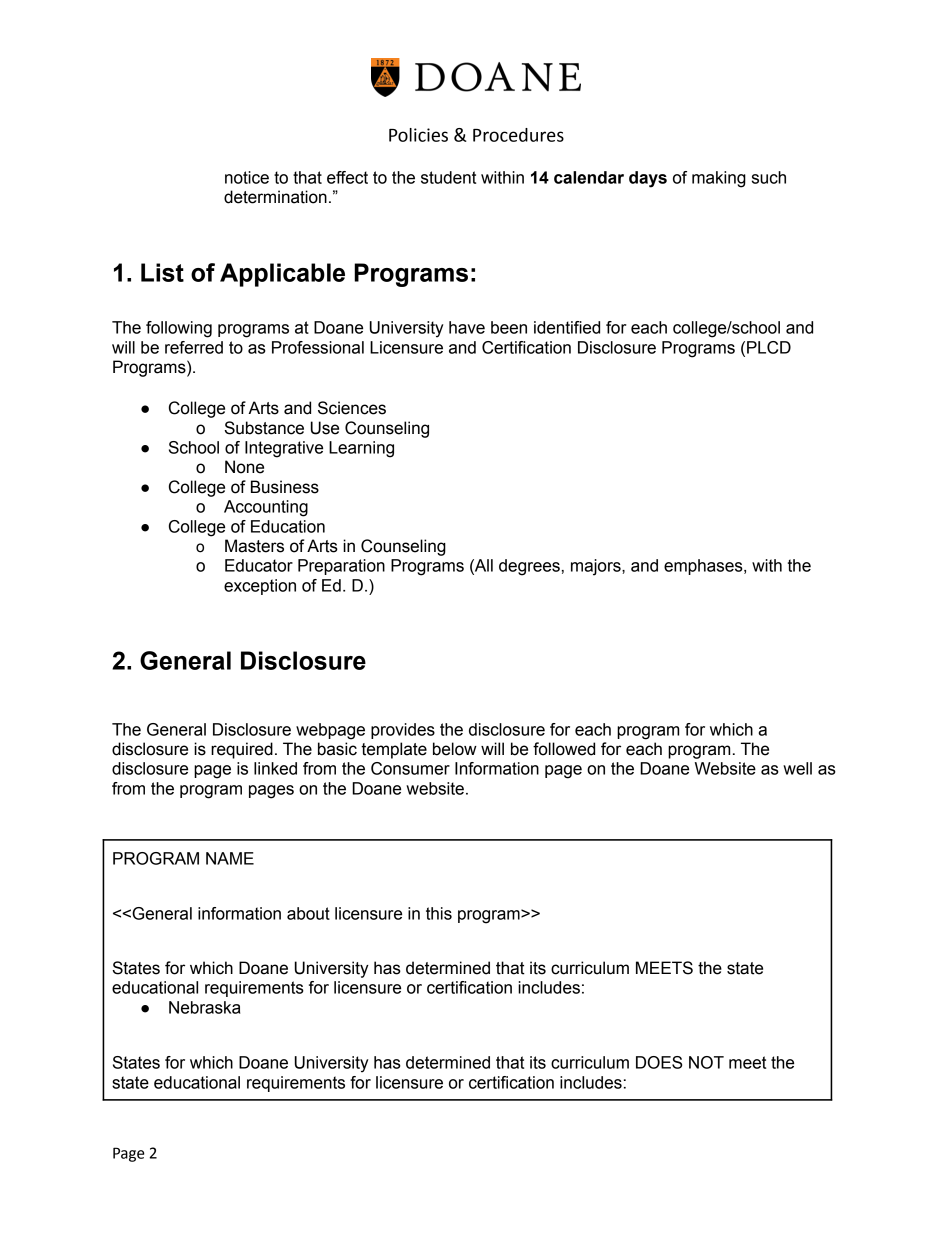 The height and width of the image is (1233, 952). I want to click on required, so click(242, 750).
